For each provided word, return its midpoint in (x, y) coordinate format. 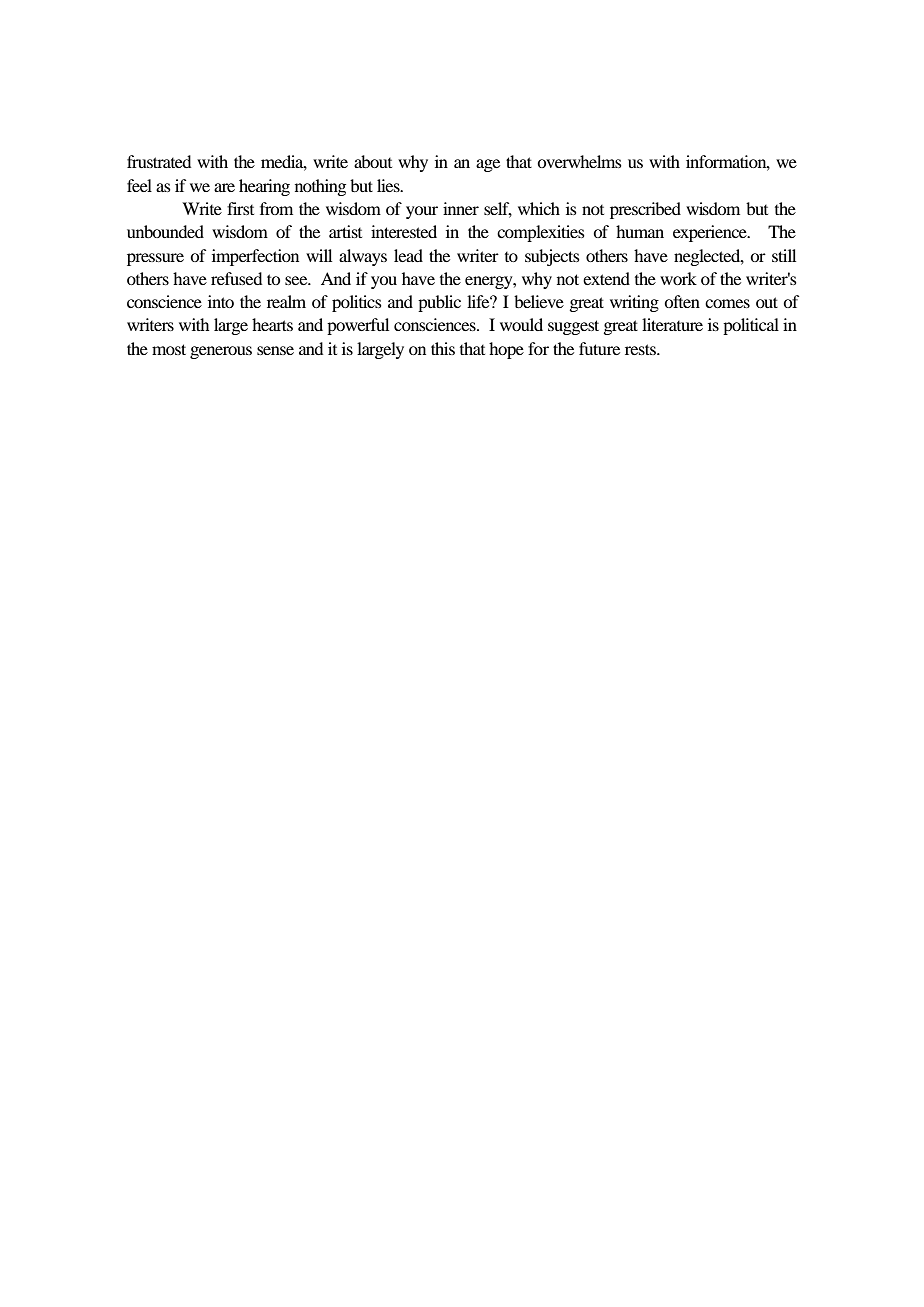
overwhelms (579, 161)
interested (404, 231)
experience (711, 233)
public (439, 303)
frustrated (159, 161)
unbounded (165, 231)
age (488, 165)
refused (236, 278)
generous (221, 352)
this (443, 348)
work (678, 278)
